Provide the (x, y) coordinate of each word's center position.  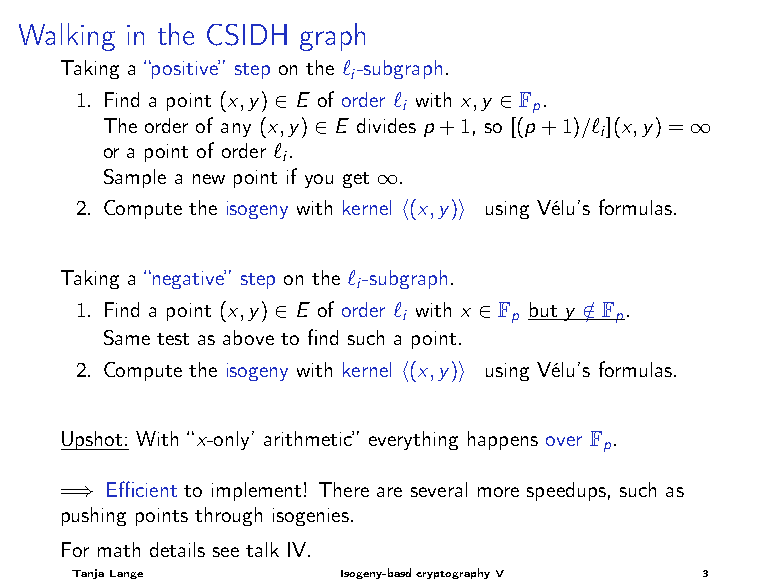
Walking (67, 37)
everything (413, 440)
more (498, 492)
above (248, 337)
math (119, 549)
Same (127, 337)
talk (262, 549)
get (356, 180)
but (543, 309)
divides (386, 125)
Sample (135, 178)
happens (503, 440)
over (564, 441)
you (319, 181)
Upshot (93, 440)
